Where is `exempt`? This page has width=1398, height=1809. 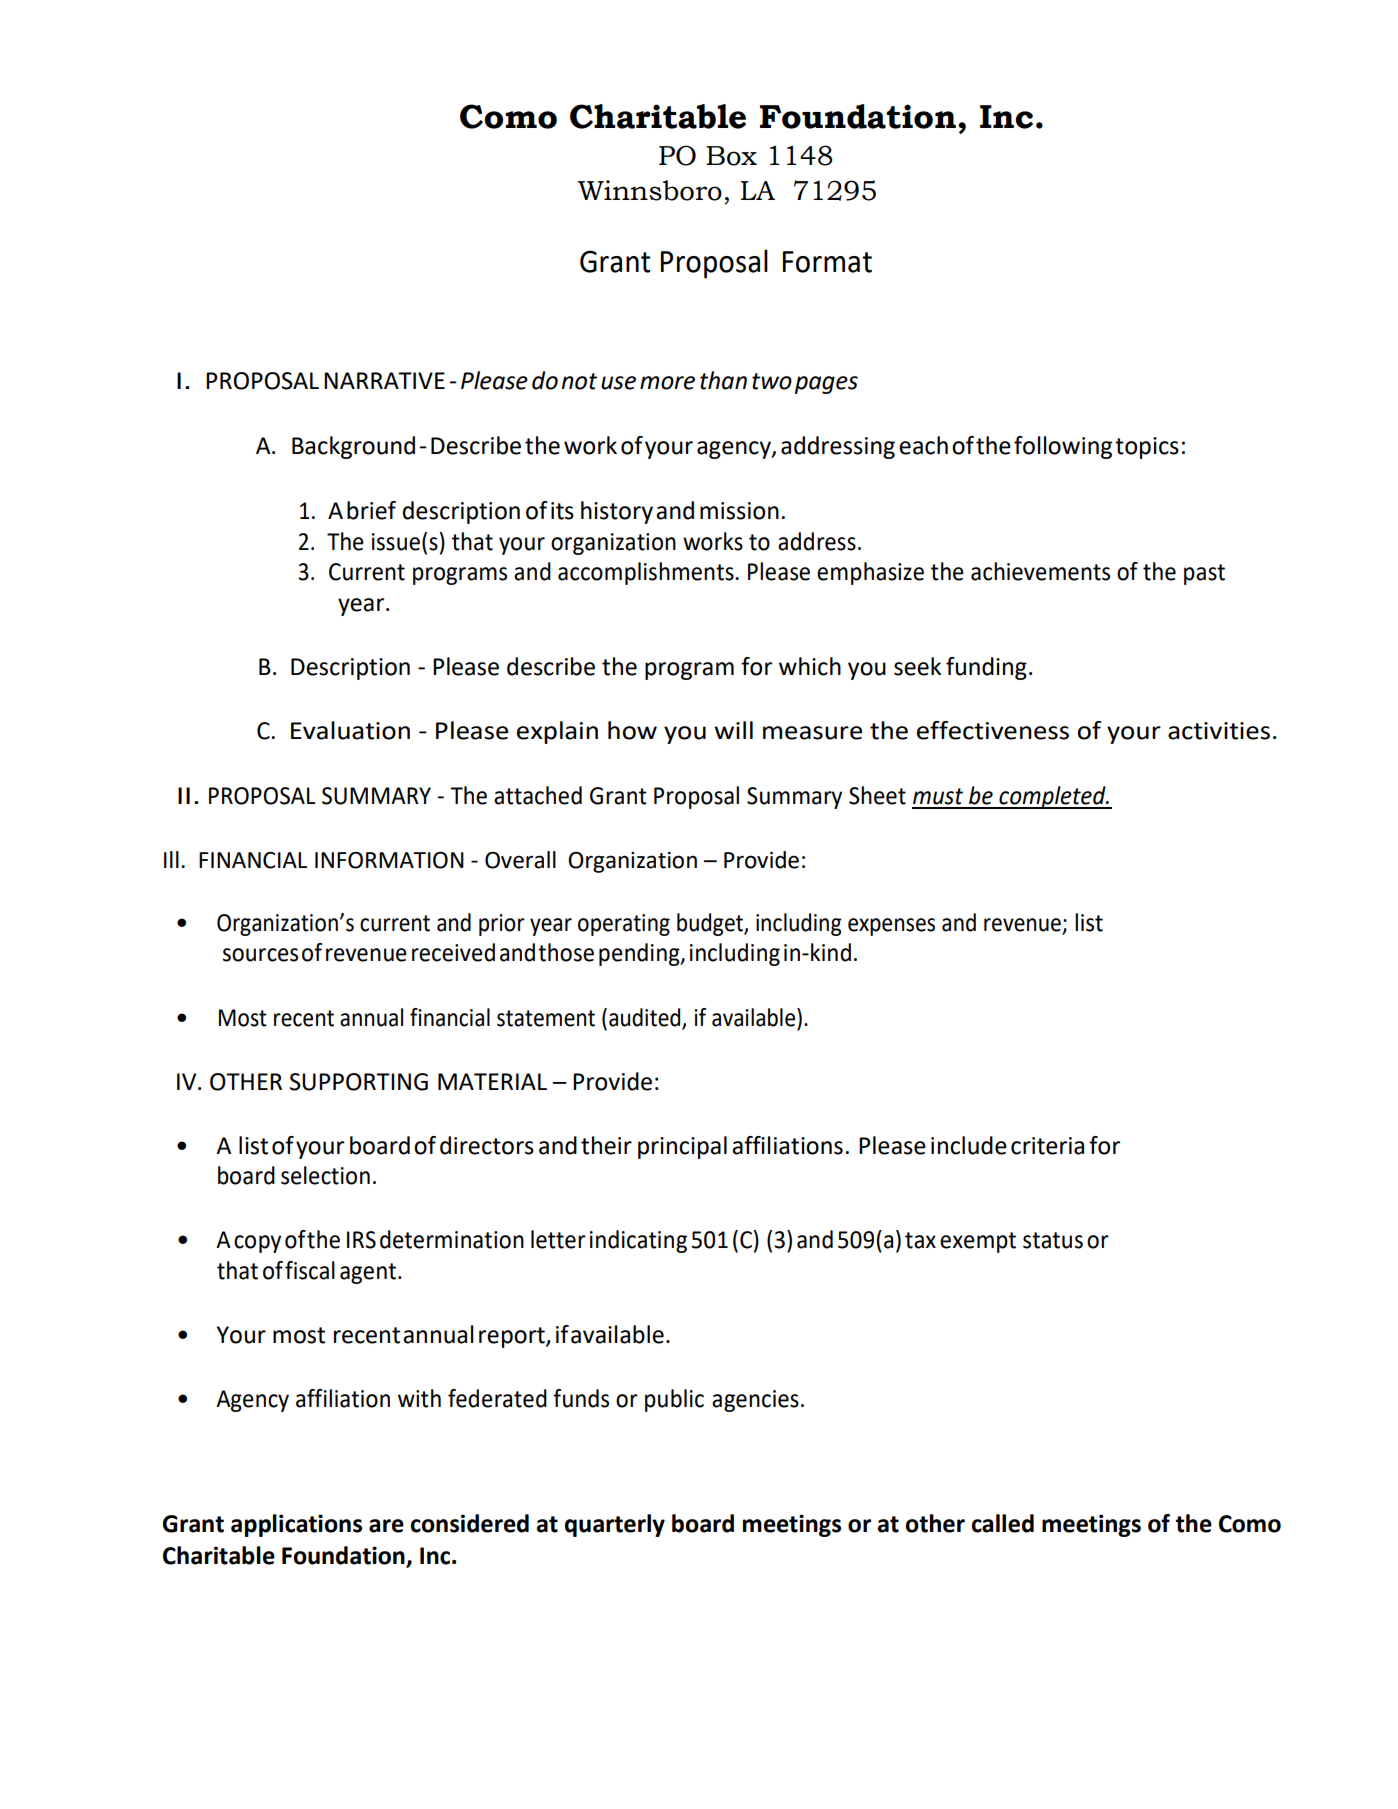
exempt is located at coordinates (978, 1242).
